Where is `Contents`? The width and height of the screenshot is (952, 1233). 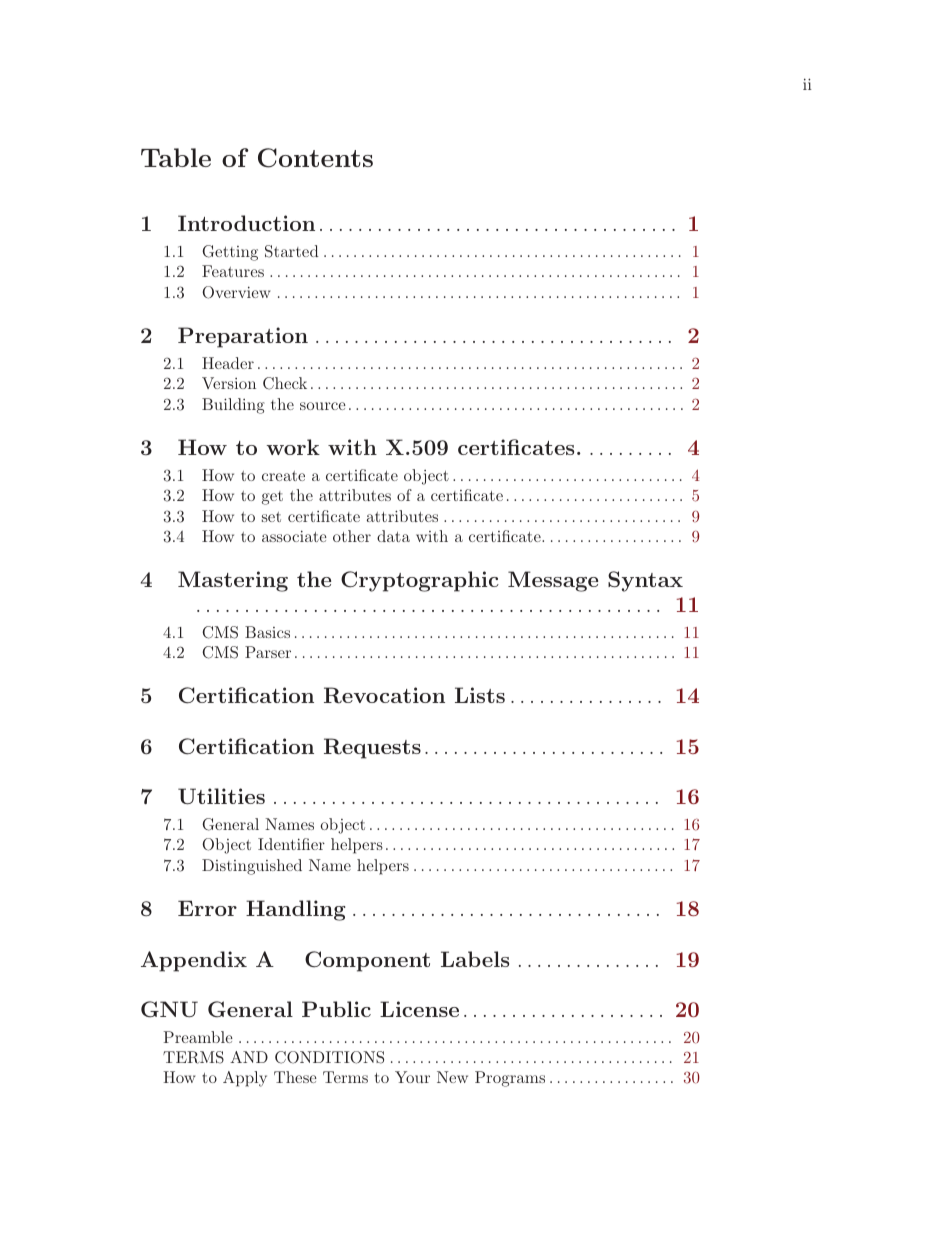 Contents is located at coordinates (315, 158).
